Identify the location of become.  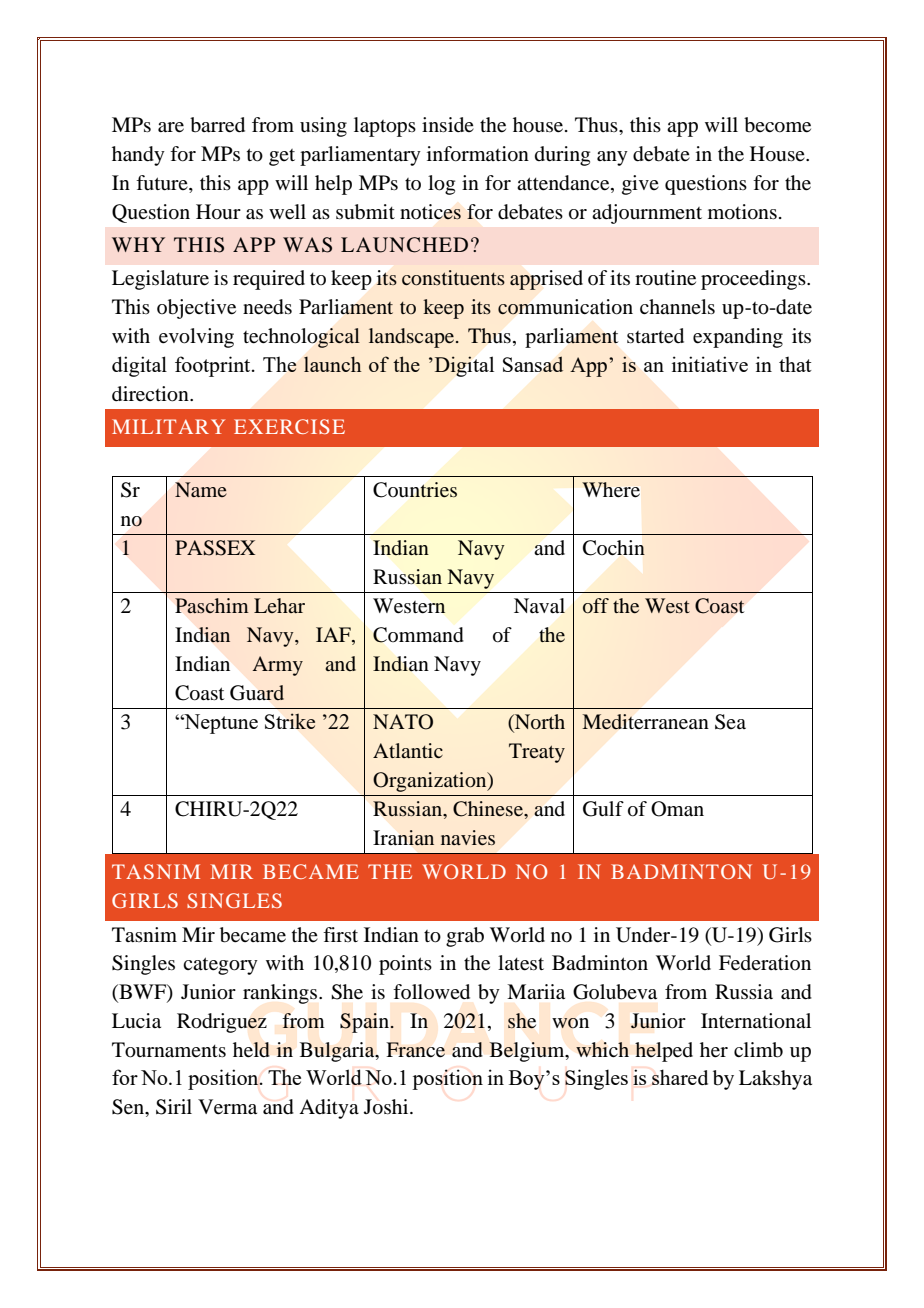
(777, 125).
